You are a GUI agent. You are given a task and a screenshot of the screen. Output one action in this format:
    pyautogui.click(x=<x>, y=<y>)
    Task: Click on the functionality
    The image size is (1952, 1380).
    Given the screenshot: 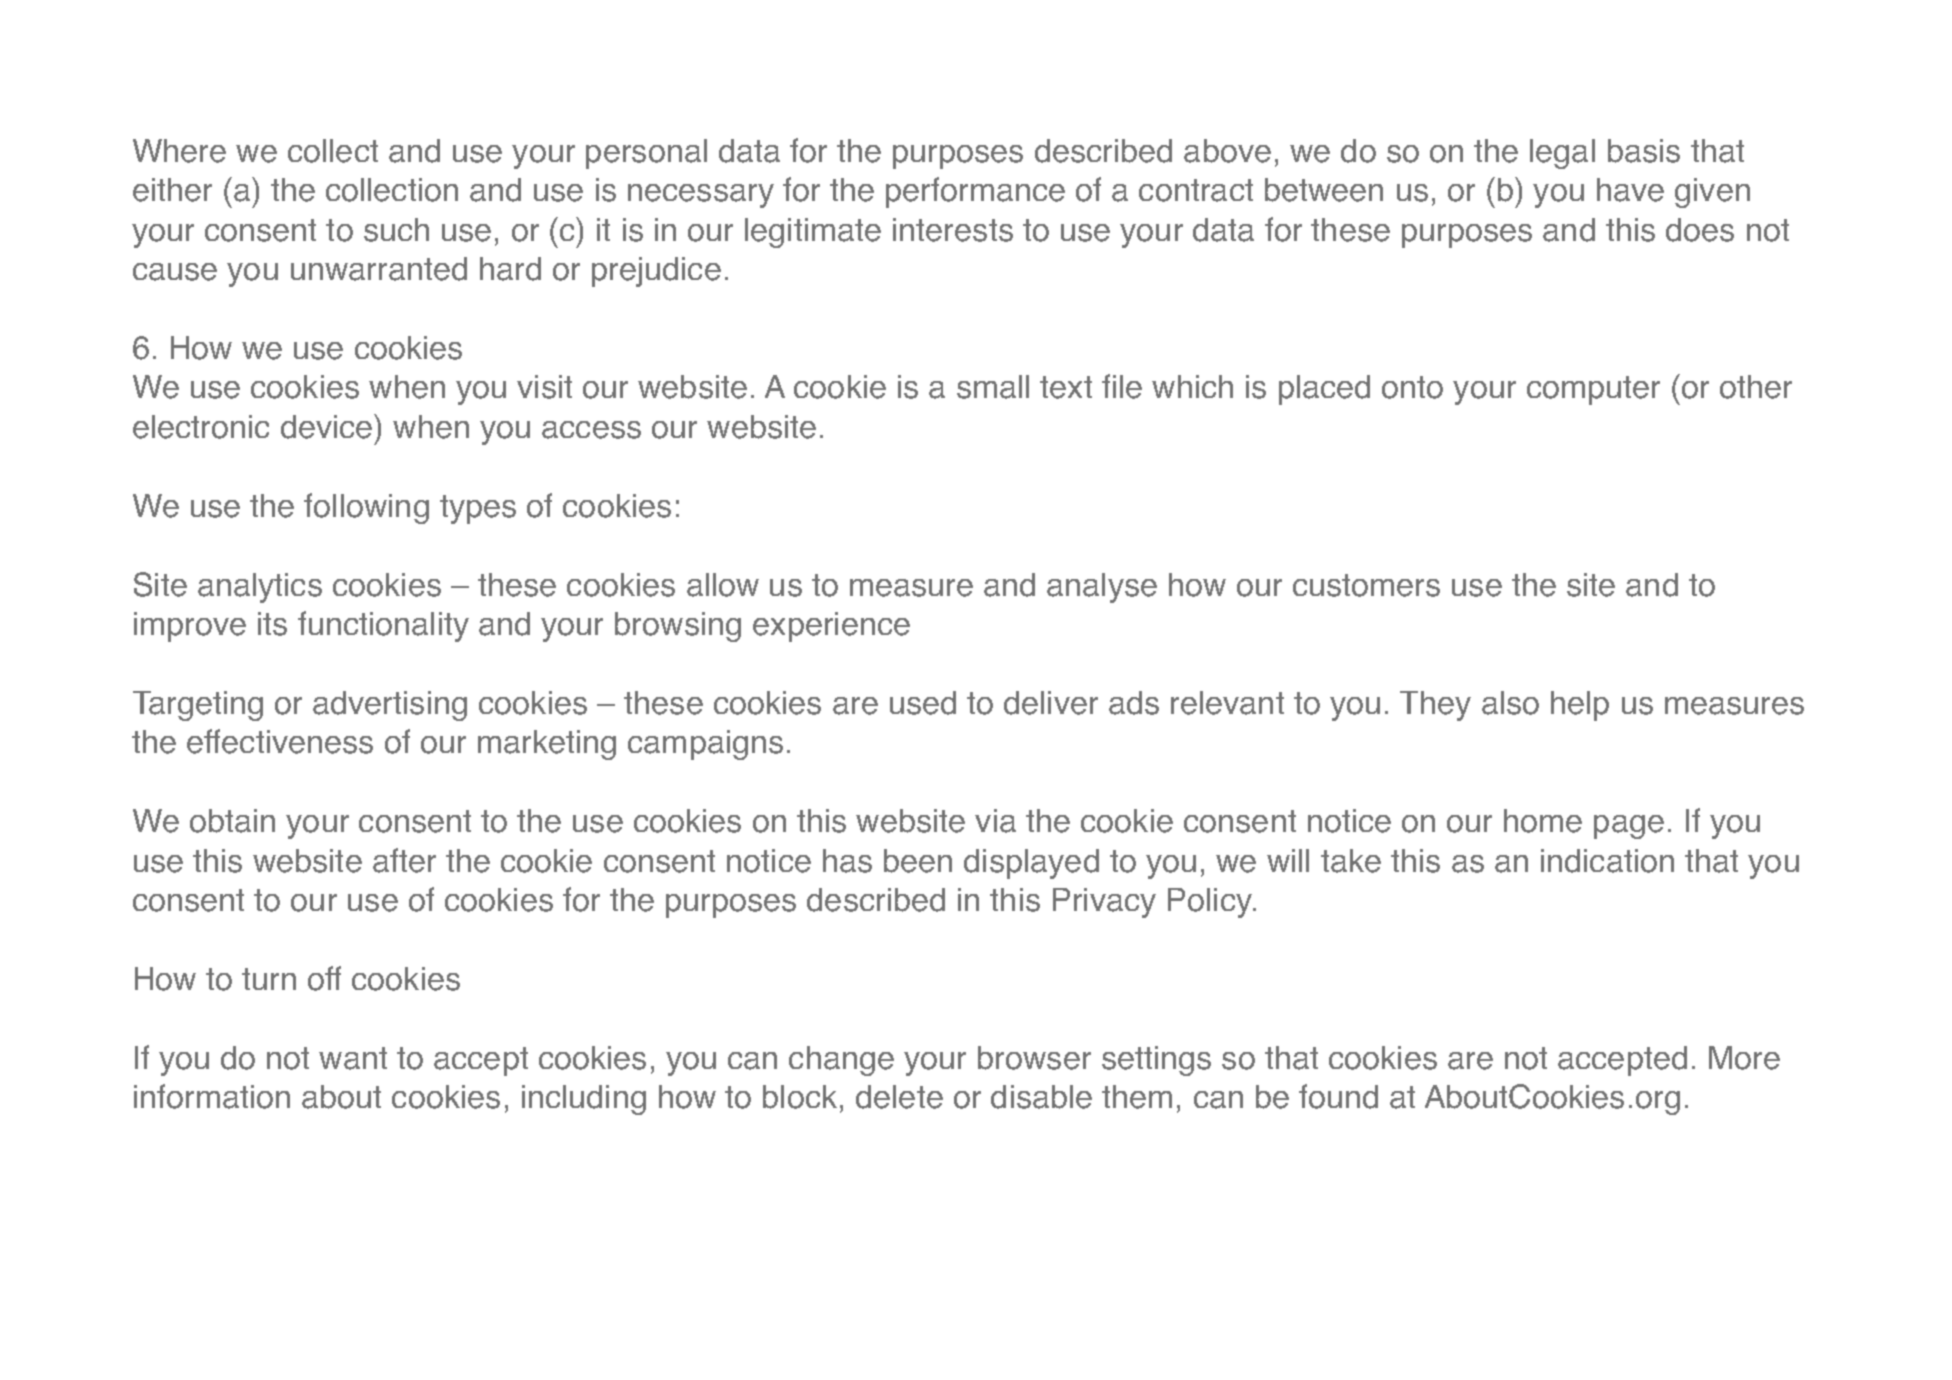 What is the action you would take?
    pyautogui.click(x=383, y=626)
